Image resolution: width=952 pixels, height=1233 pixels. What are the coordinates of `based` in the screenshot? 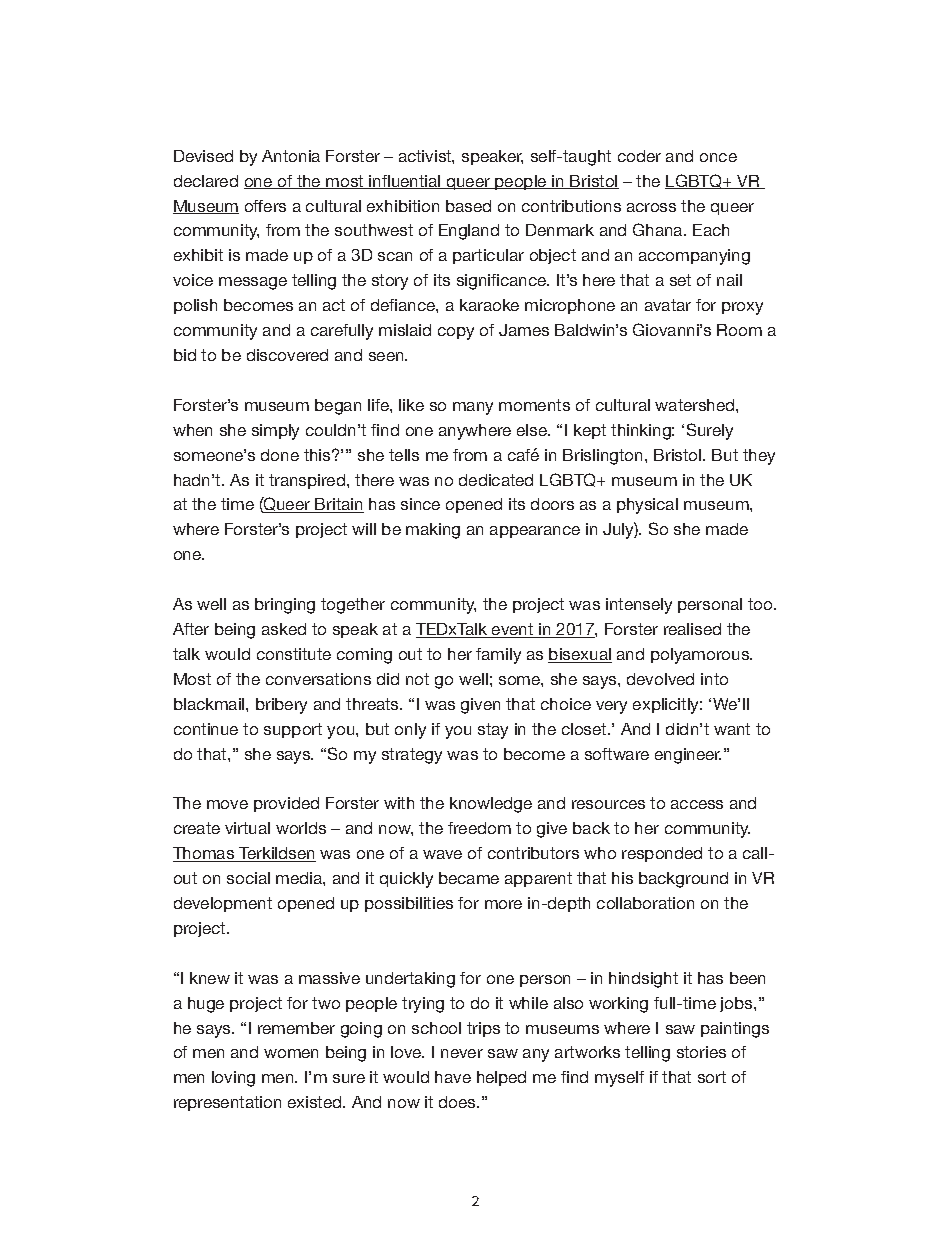 It's located at (468, 206).
